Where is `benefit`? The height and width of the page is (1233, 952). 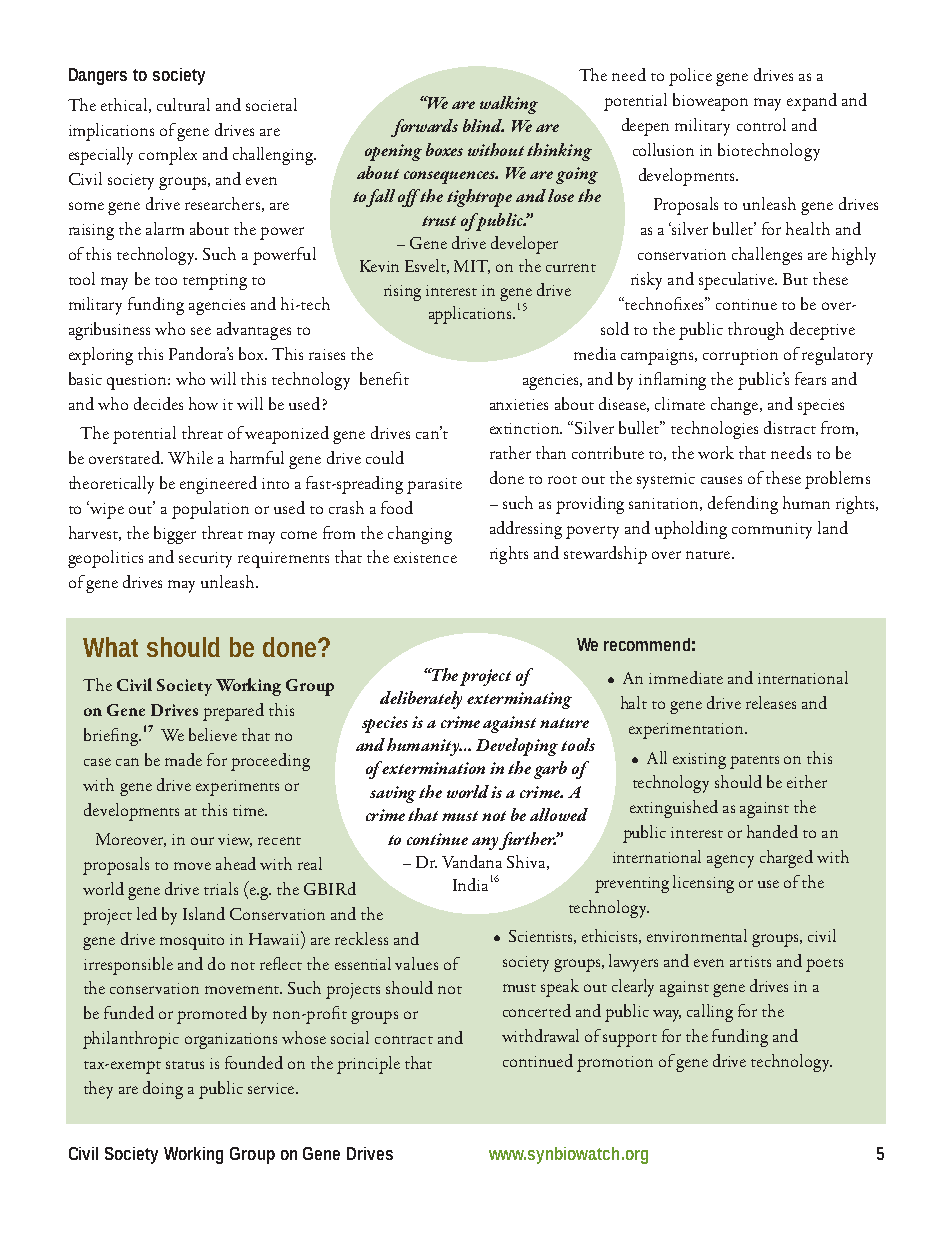
benefit is located at coordinates (384, 378).
